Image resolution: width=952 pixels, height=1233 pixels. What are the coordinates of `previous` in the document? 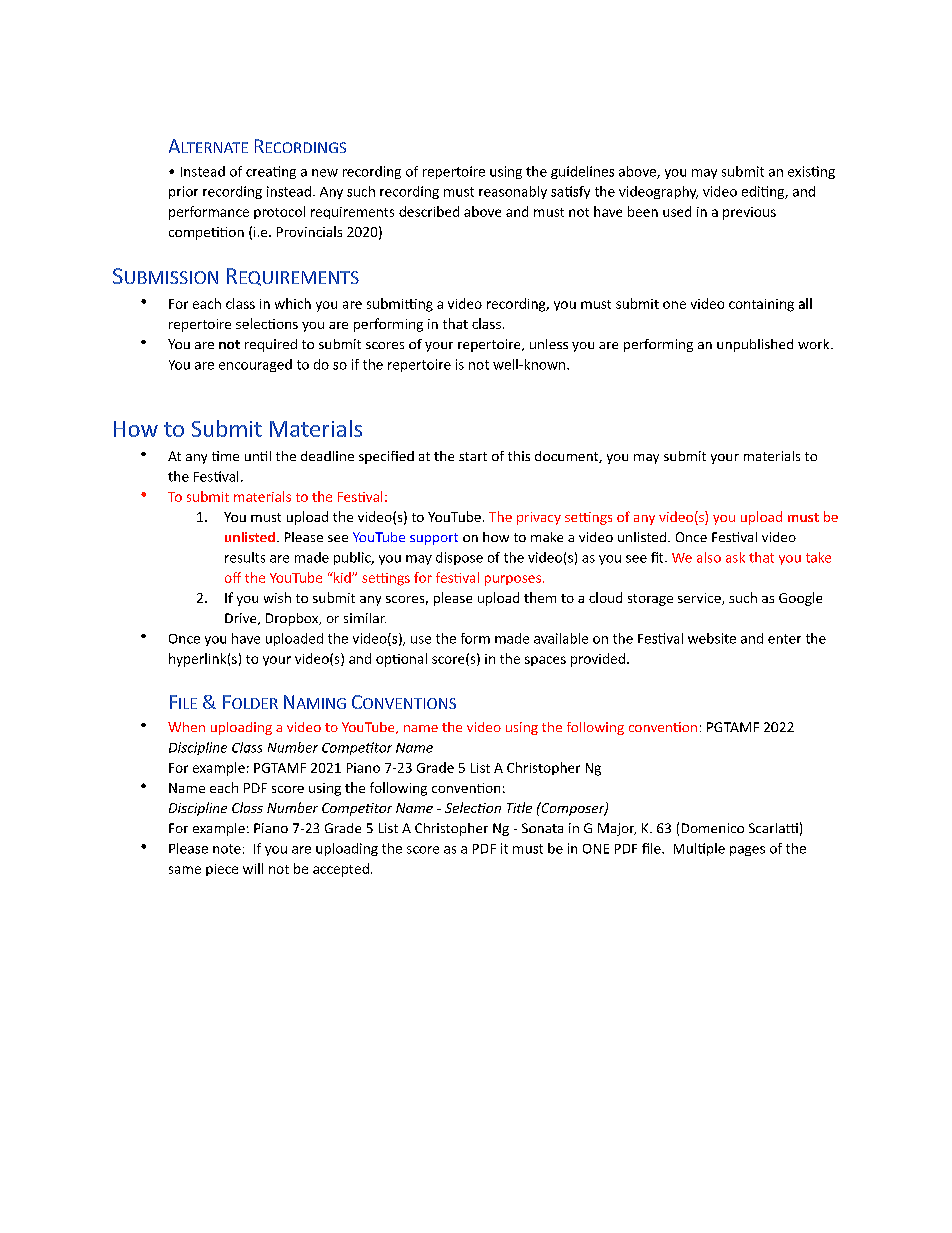 It's located at (749, 213).
